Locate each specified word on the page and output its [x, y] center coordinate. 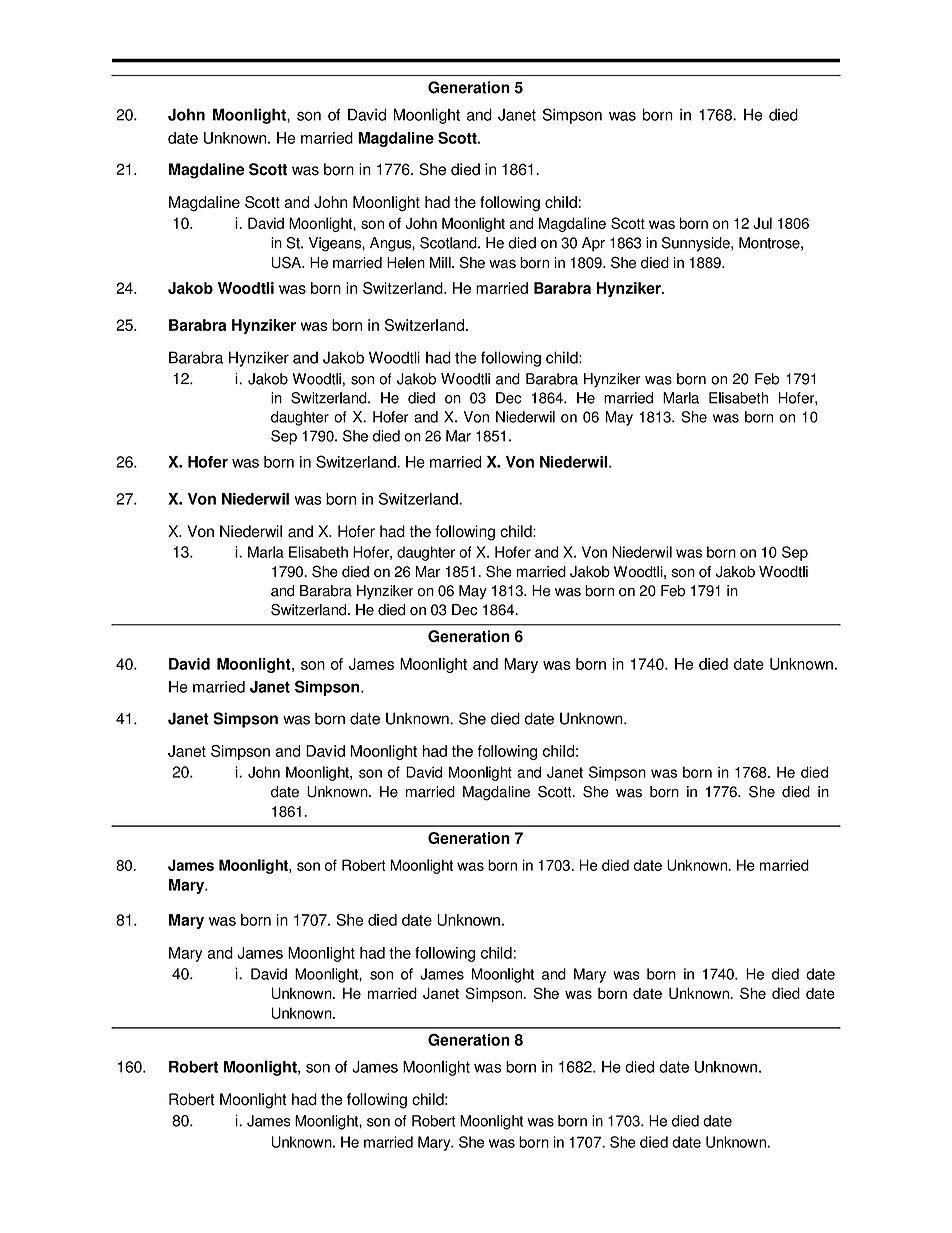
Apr [593, 244]
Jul [762, 223]
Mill [441, 262]
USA [287, 262]
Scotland [449, 243]
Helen [406, 263]
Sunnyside [697, 244]
